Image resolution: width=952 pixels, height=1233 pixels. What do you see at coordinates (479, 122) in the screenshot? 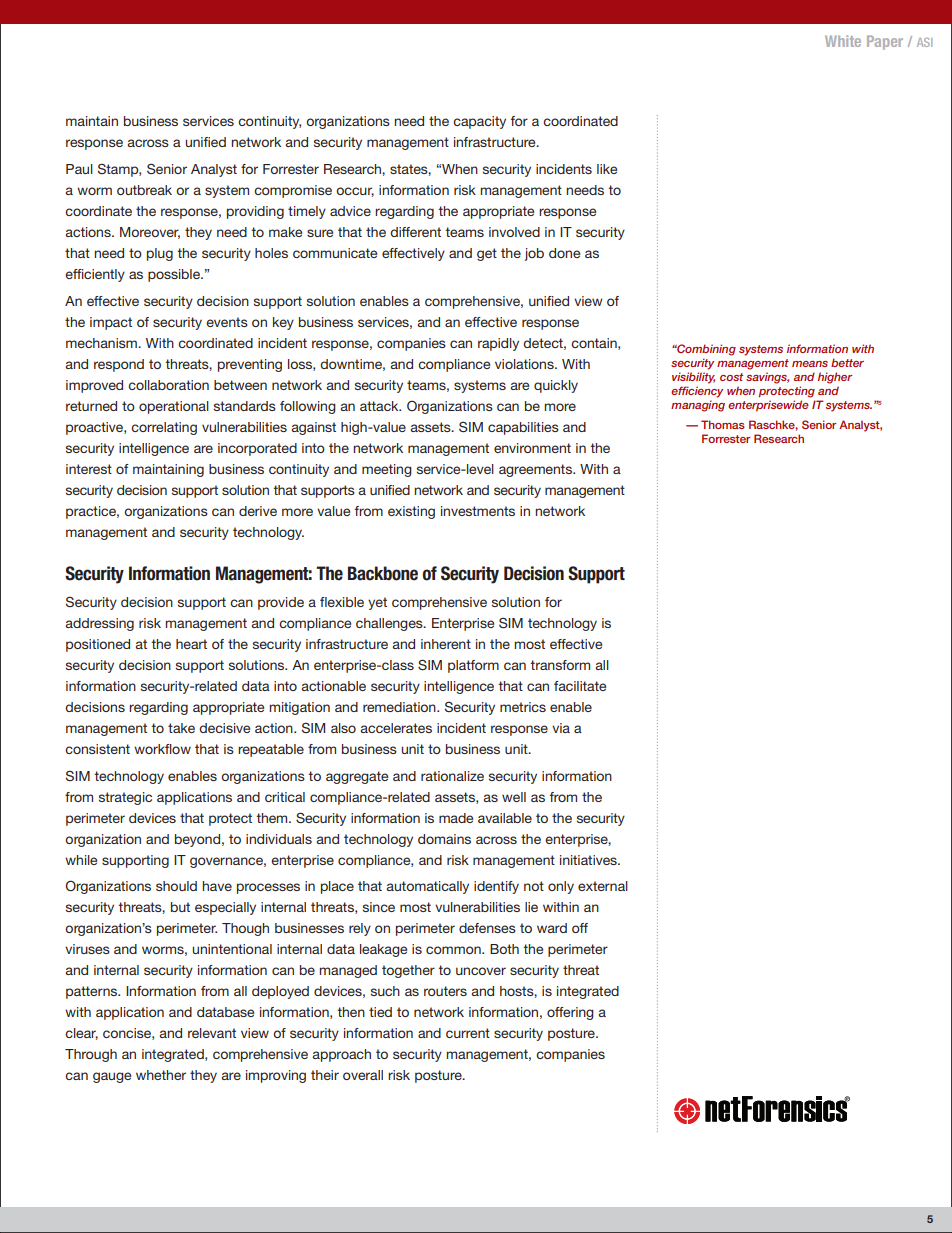
I see `capacity` at bounding box center [479, 122].
